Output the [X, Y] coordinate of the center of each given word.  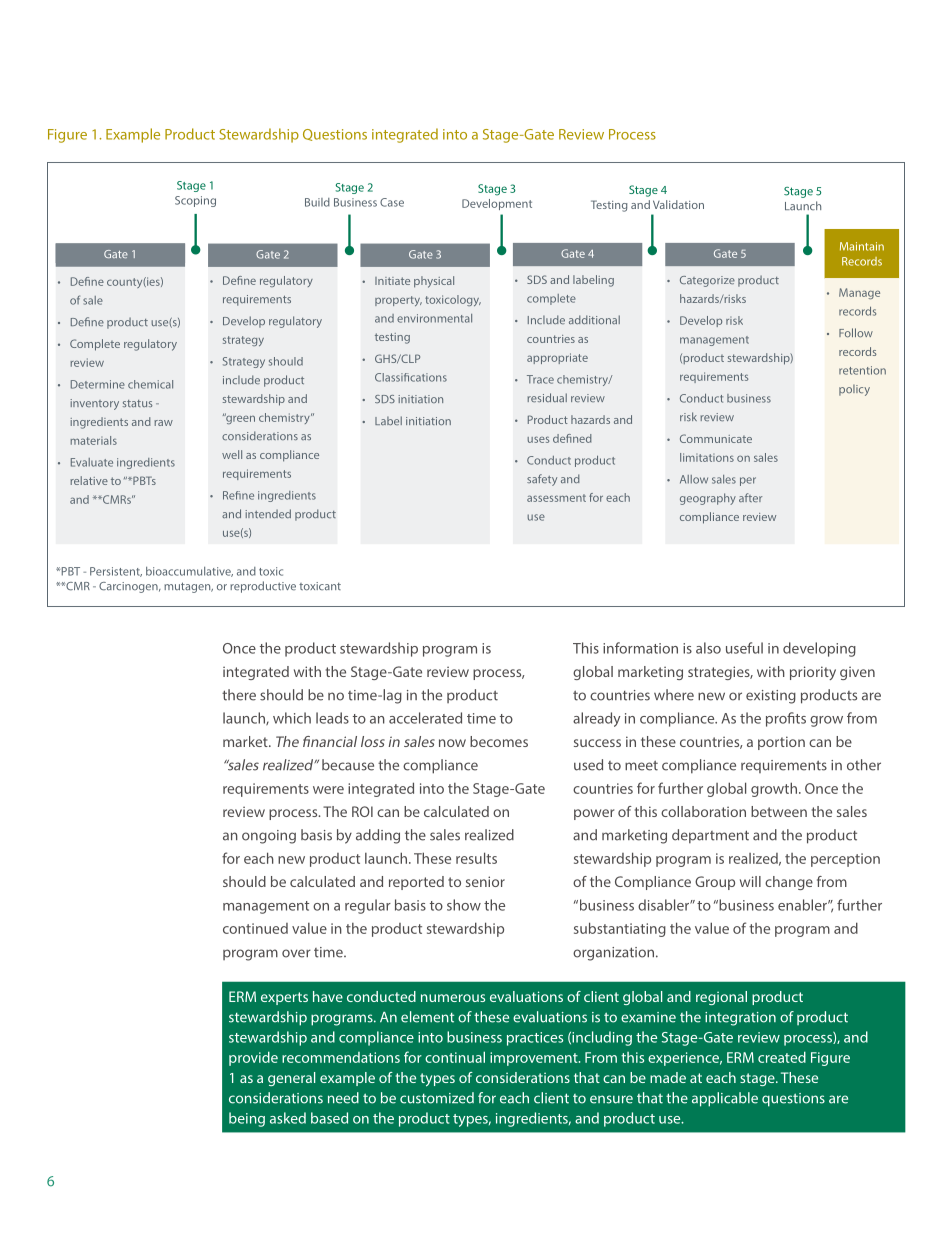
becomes [499, 741]
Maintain [862, 246]
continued [255, 928]
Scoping [195, 201]
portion [781, 743]
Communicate [716, 438]
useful [744, 648]
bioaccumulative [189, 572]
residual [547, 397]
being [247, 1119]
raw [163, 423]
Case [392, 202]
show [464, 905]
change [789, 883]
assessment [556, 498]
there [239, 695]
